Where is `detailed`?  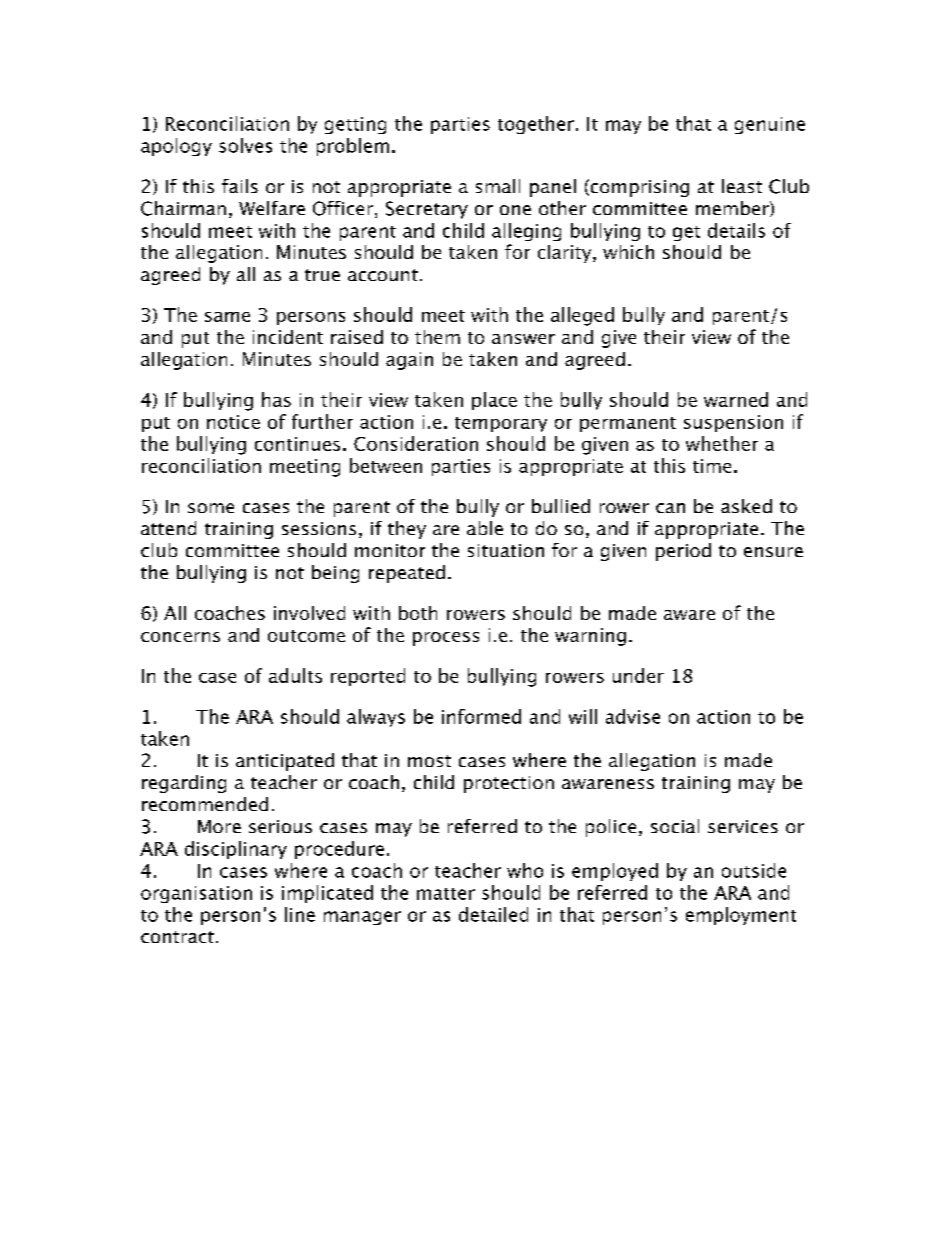 detailed is located at coordinates (493, 914).
